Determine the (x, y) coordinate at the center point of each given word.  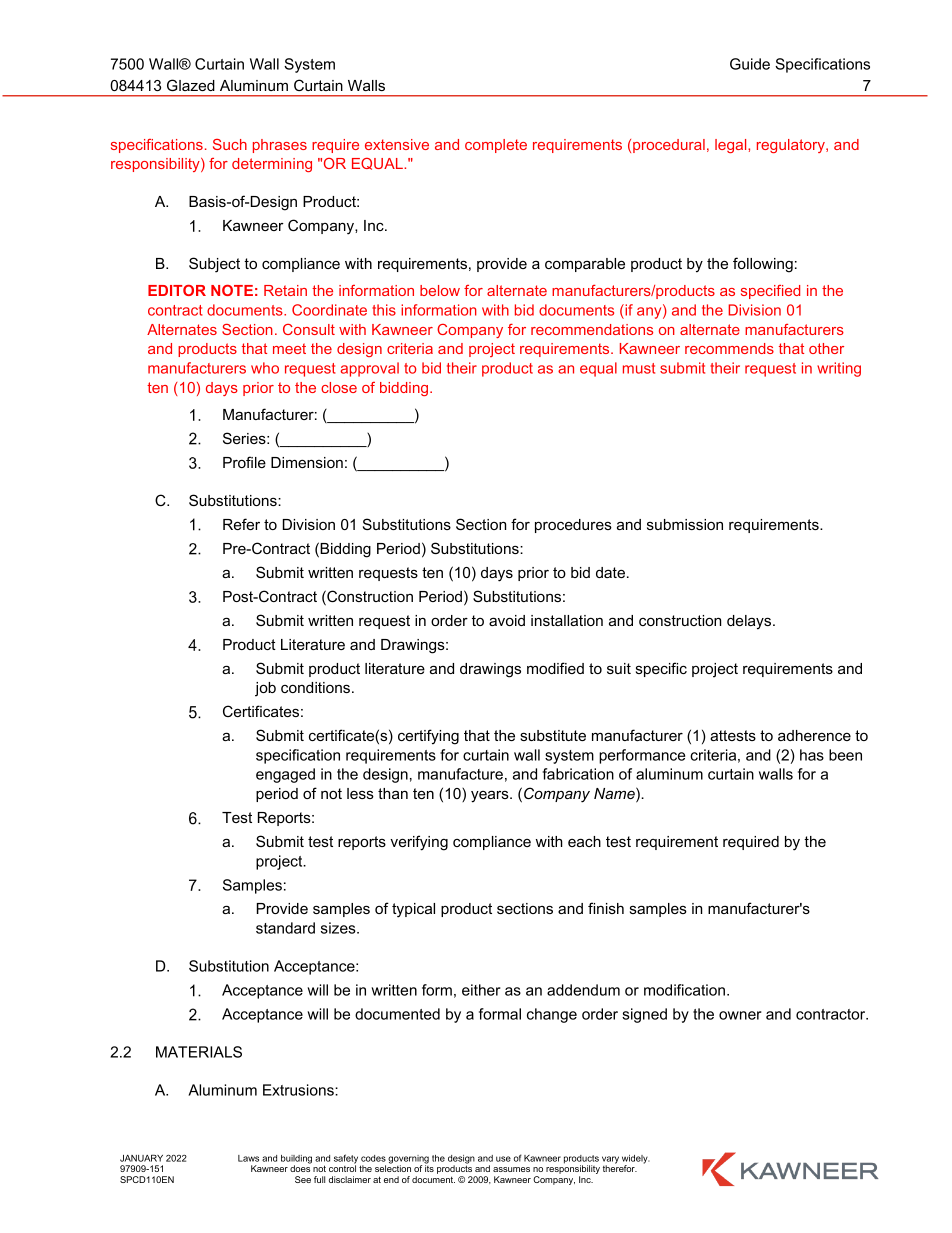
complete (496, 146)
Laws (248, 1158)
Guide (750, 64)
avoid (507, 620)
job (265, 689)
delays (750, 622)
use (503, 1159)
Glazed (191, 85)
